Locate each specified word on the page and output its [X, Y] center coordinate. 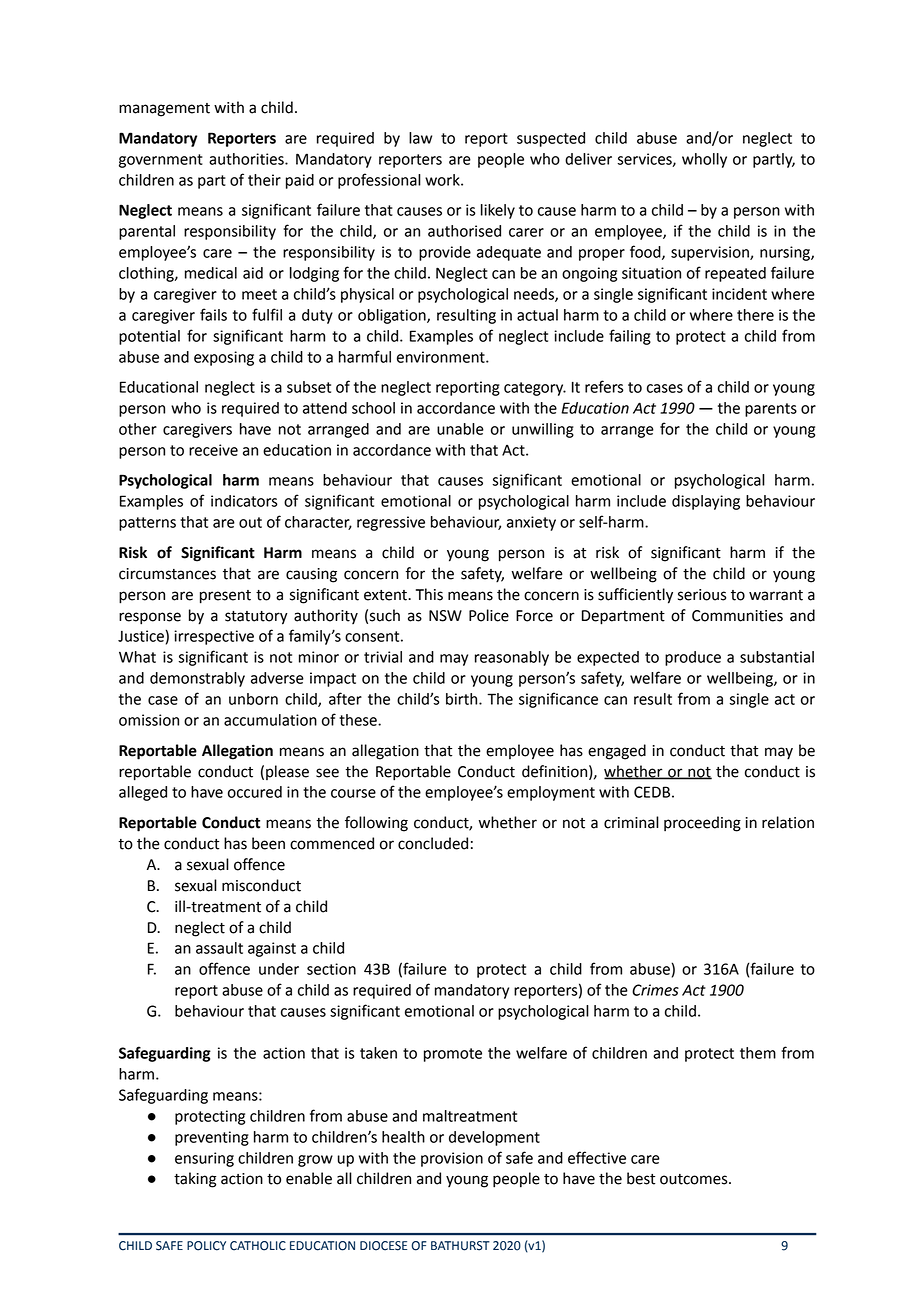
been [268, 843]
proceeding [702, 824]
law [420, 138]
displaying [706, 502]
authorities [247, 159]
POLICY [206, 1246]
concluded [433, 843]
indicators [244, 501]
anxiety [531, 523]
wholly [704, 160]
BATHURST [460, 1246]
